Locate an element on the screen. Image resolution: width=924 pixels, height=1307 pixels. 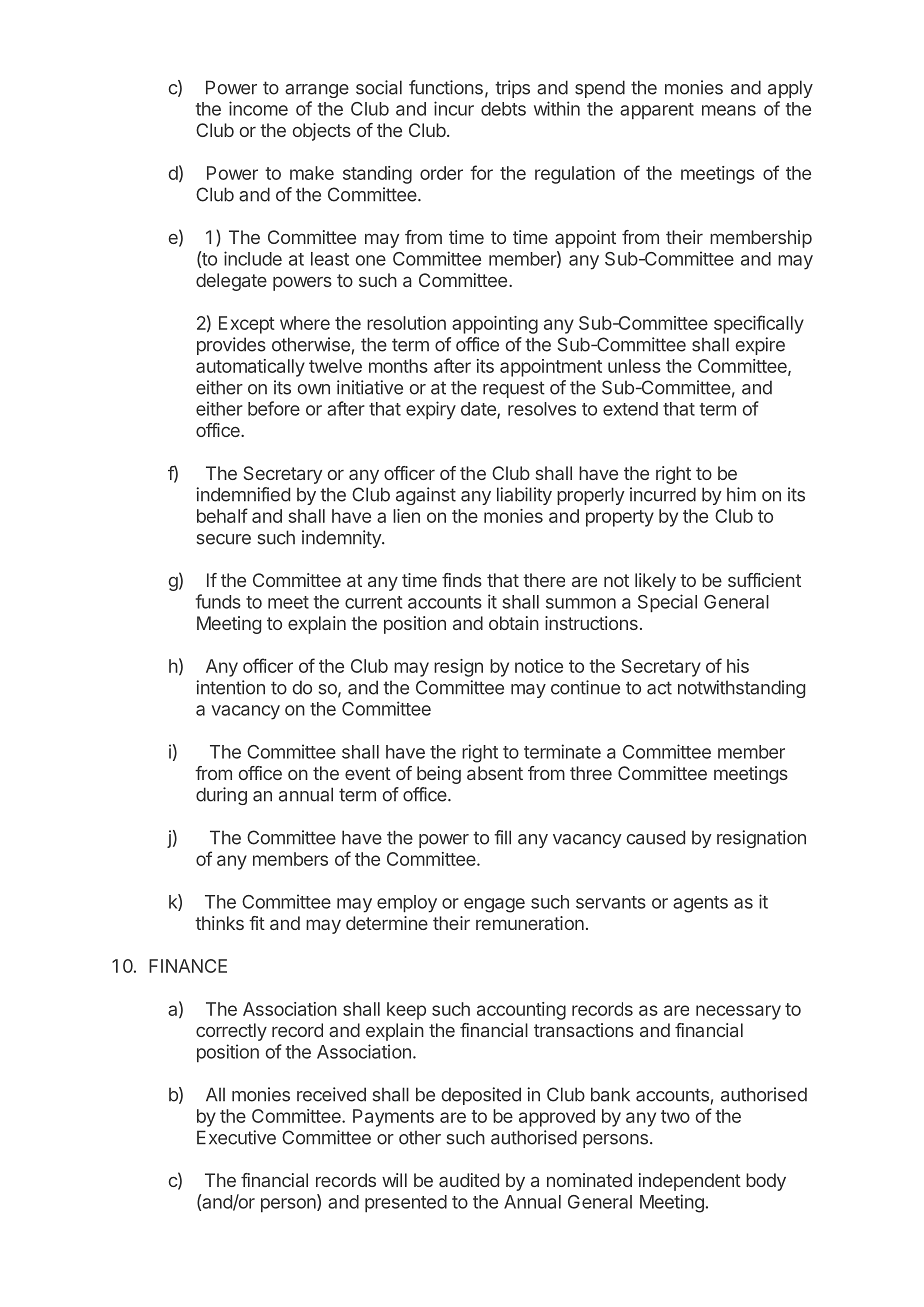
debts is located at coordinates (503, 109).
